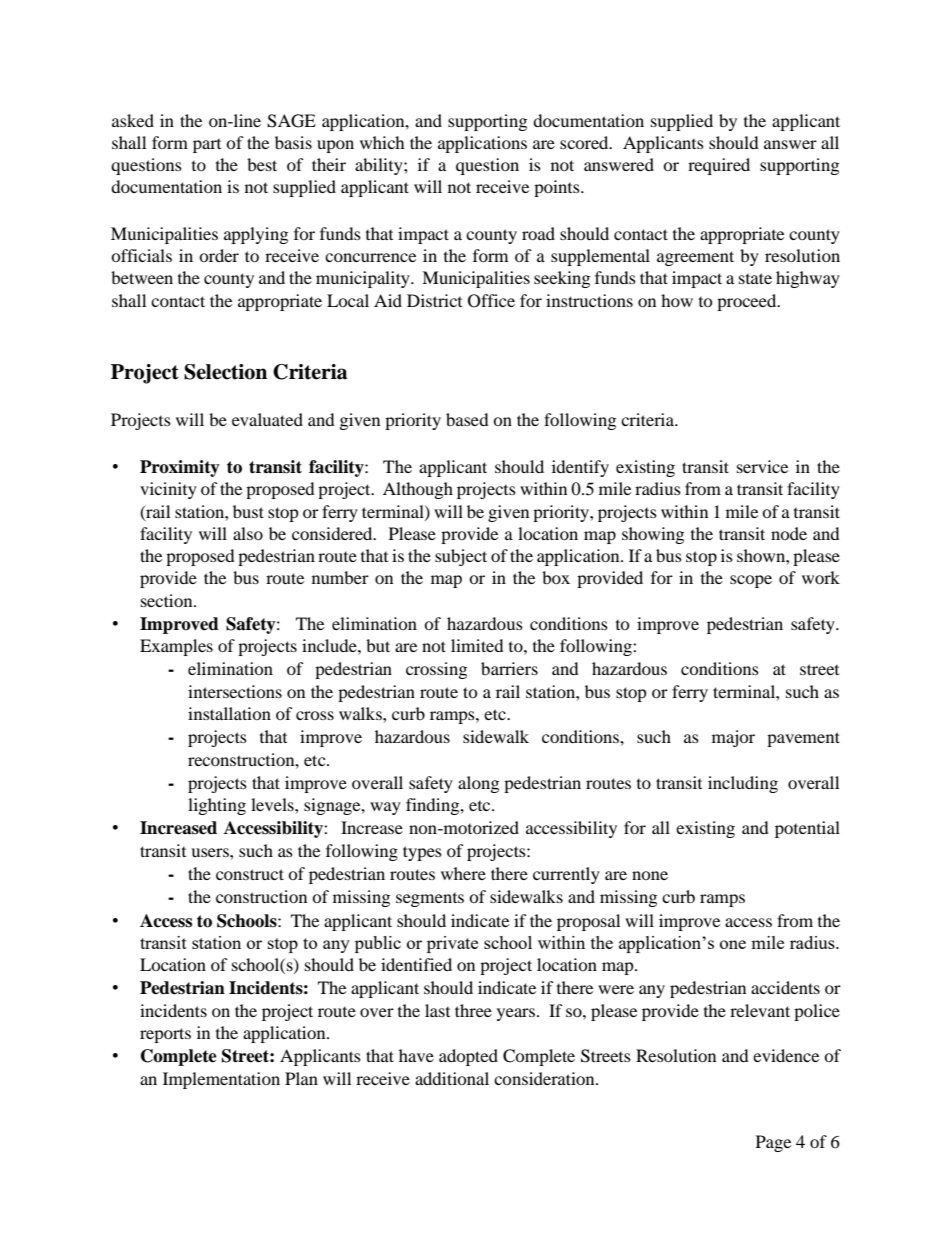 The image size is (952, 1233). What do you see at coordinates (180, 468) in the document?
I see `Proximity` at bounding box center [180, 468].
